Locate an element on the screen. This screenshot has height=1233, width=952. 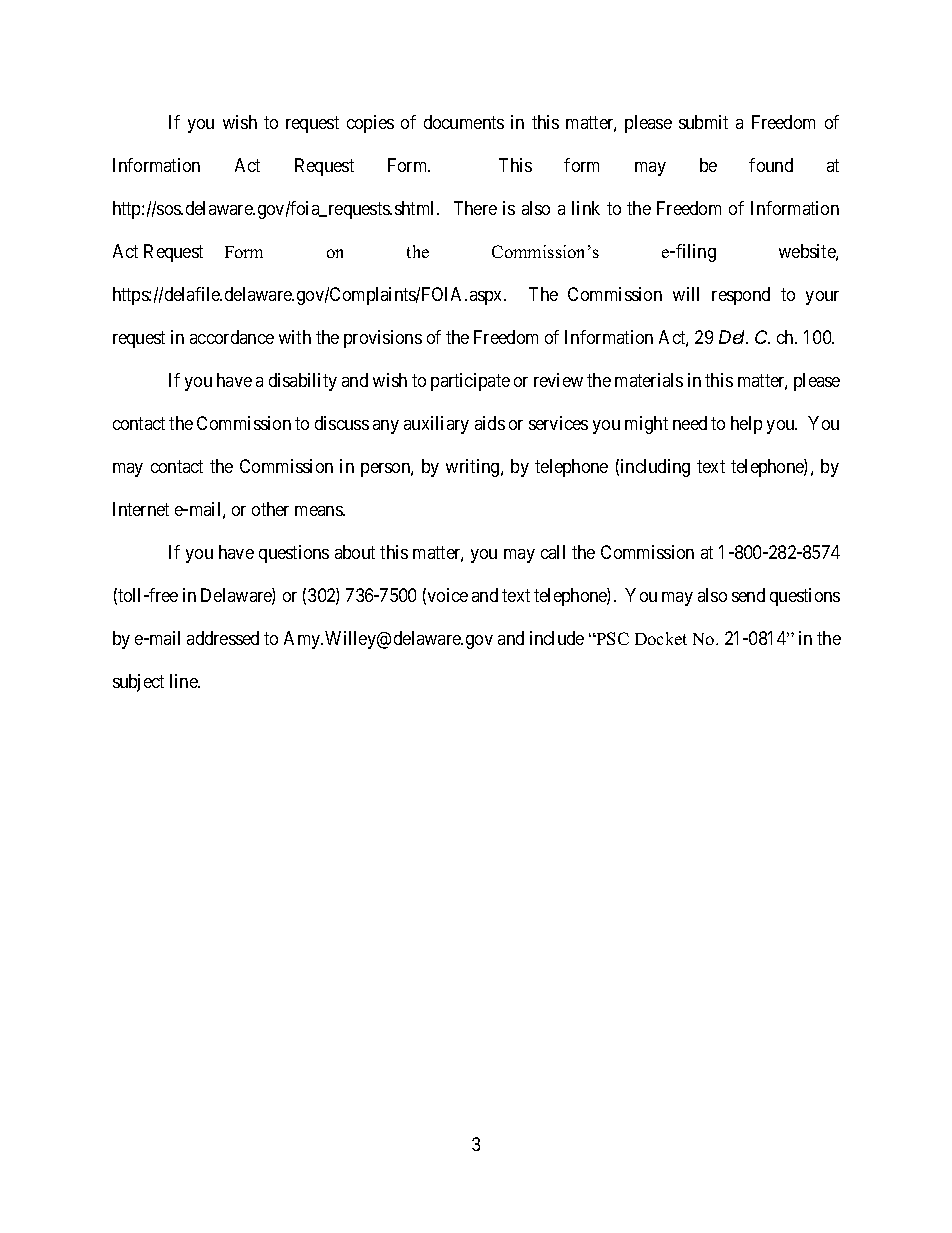
documents is located at coordinates (464, 122).
